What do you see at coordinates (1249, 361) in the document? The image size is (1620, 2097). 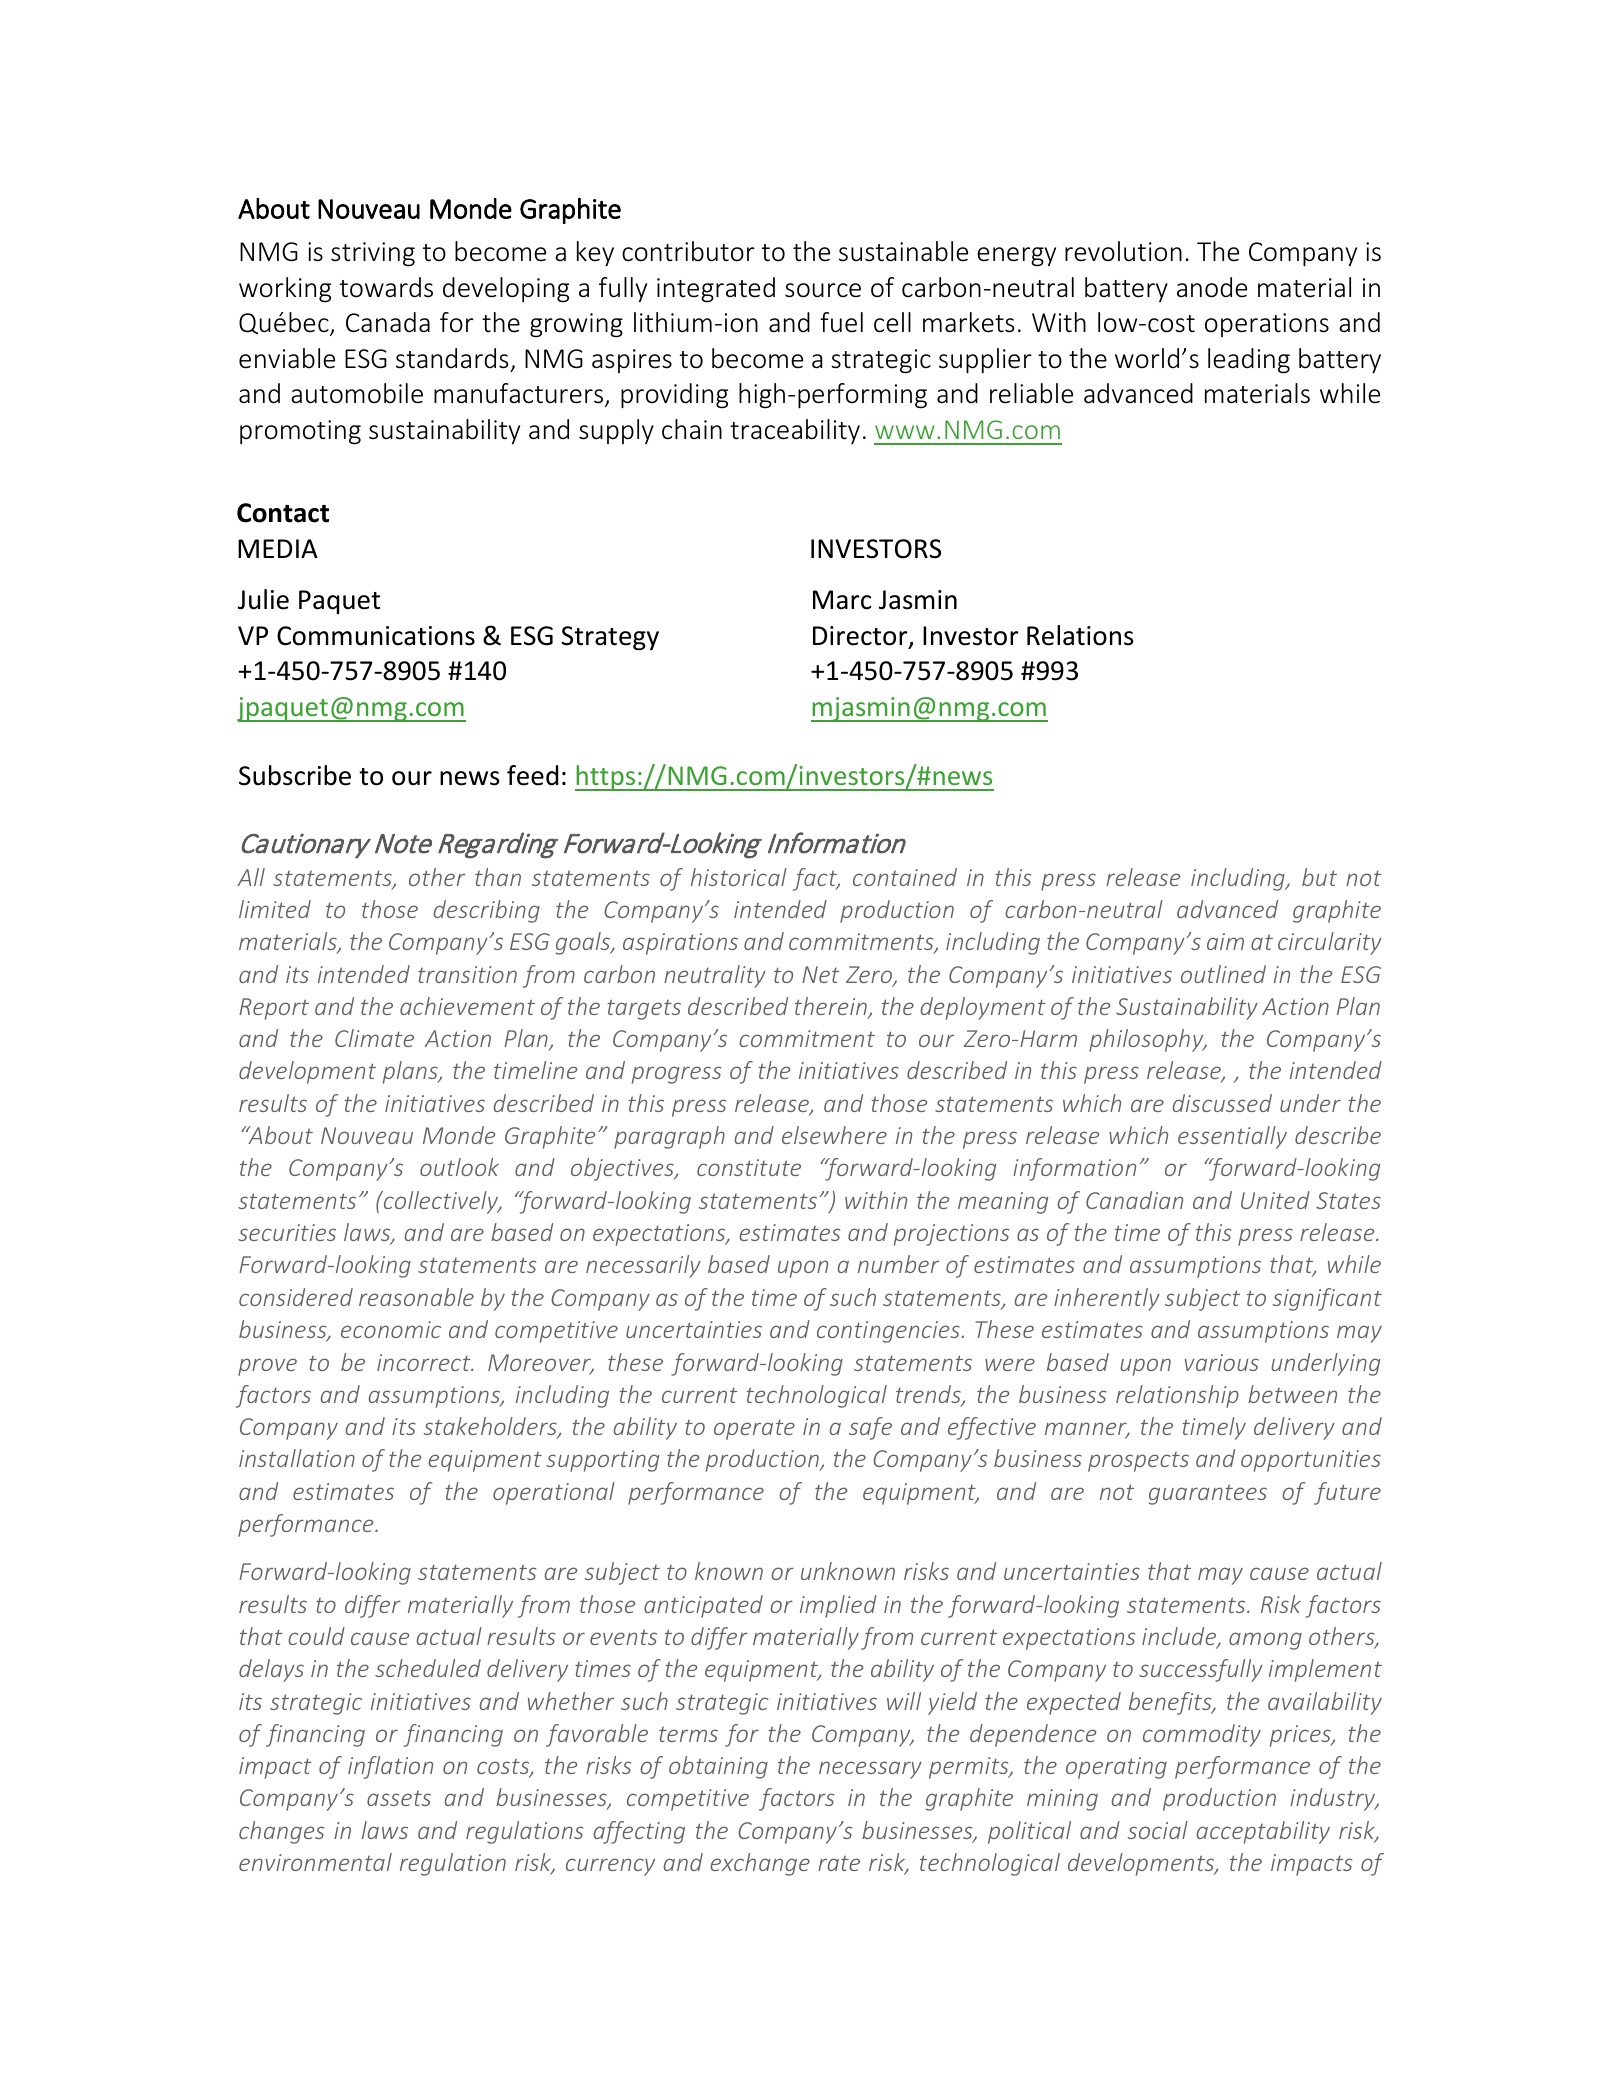 I see `leading` at bounding box center [1249, 361].
